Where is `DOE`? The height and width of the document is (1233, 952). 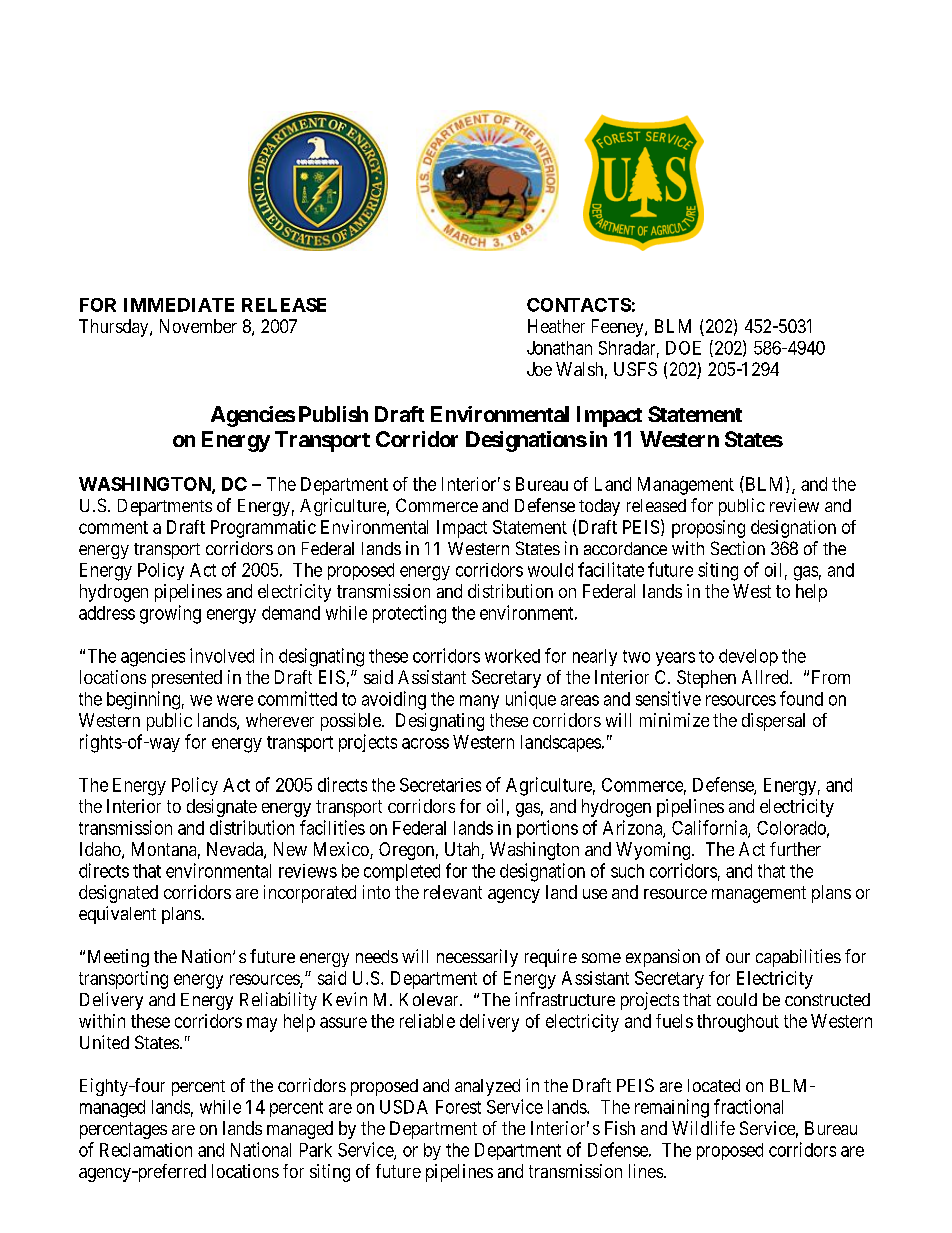 DOE is located at coordinates (683, 348).
